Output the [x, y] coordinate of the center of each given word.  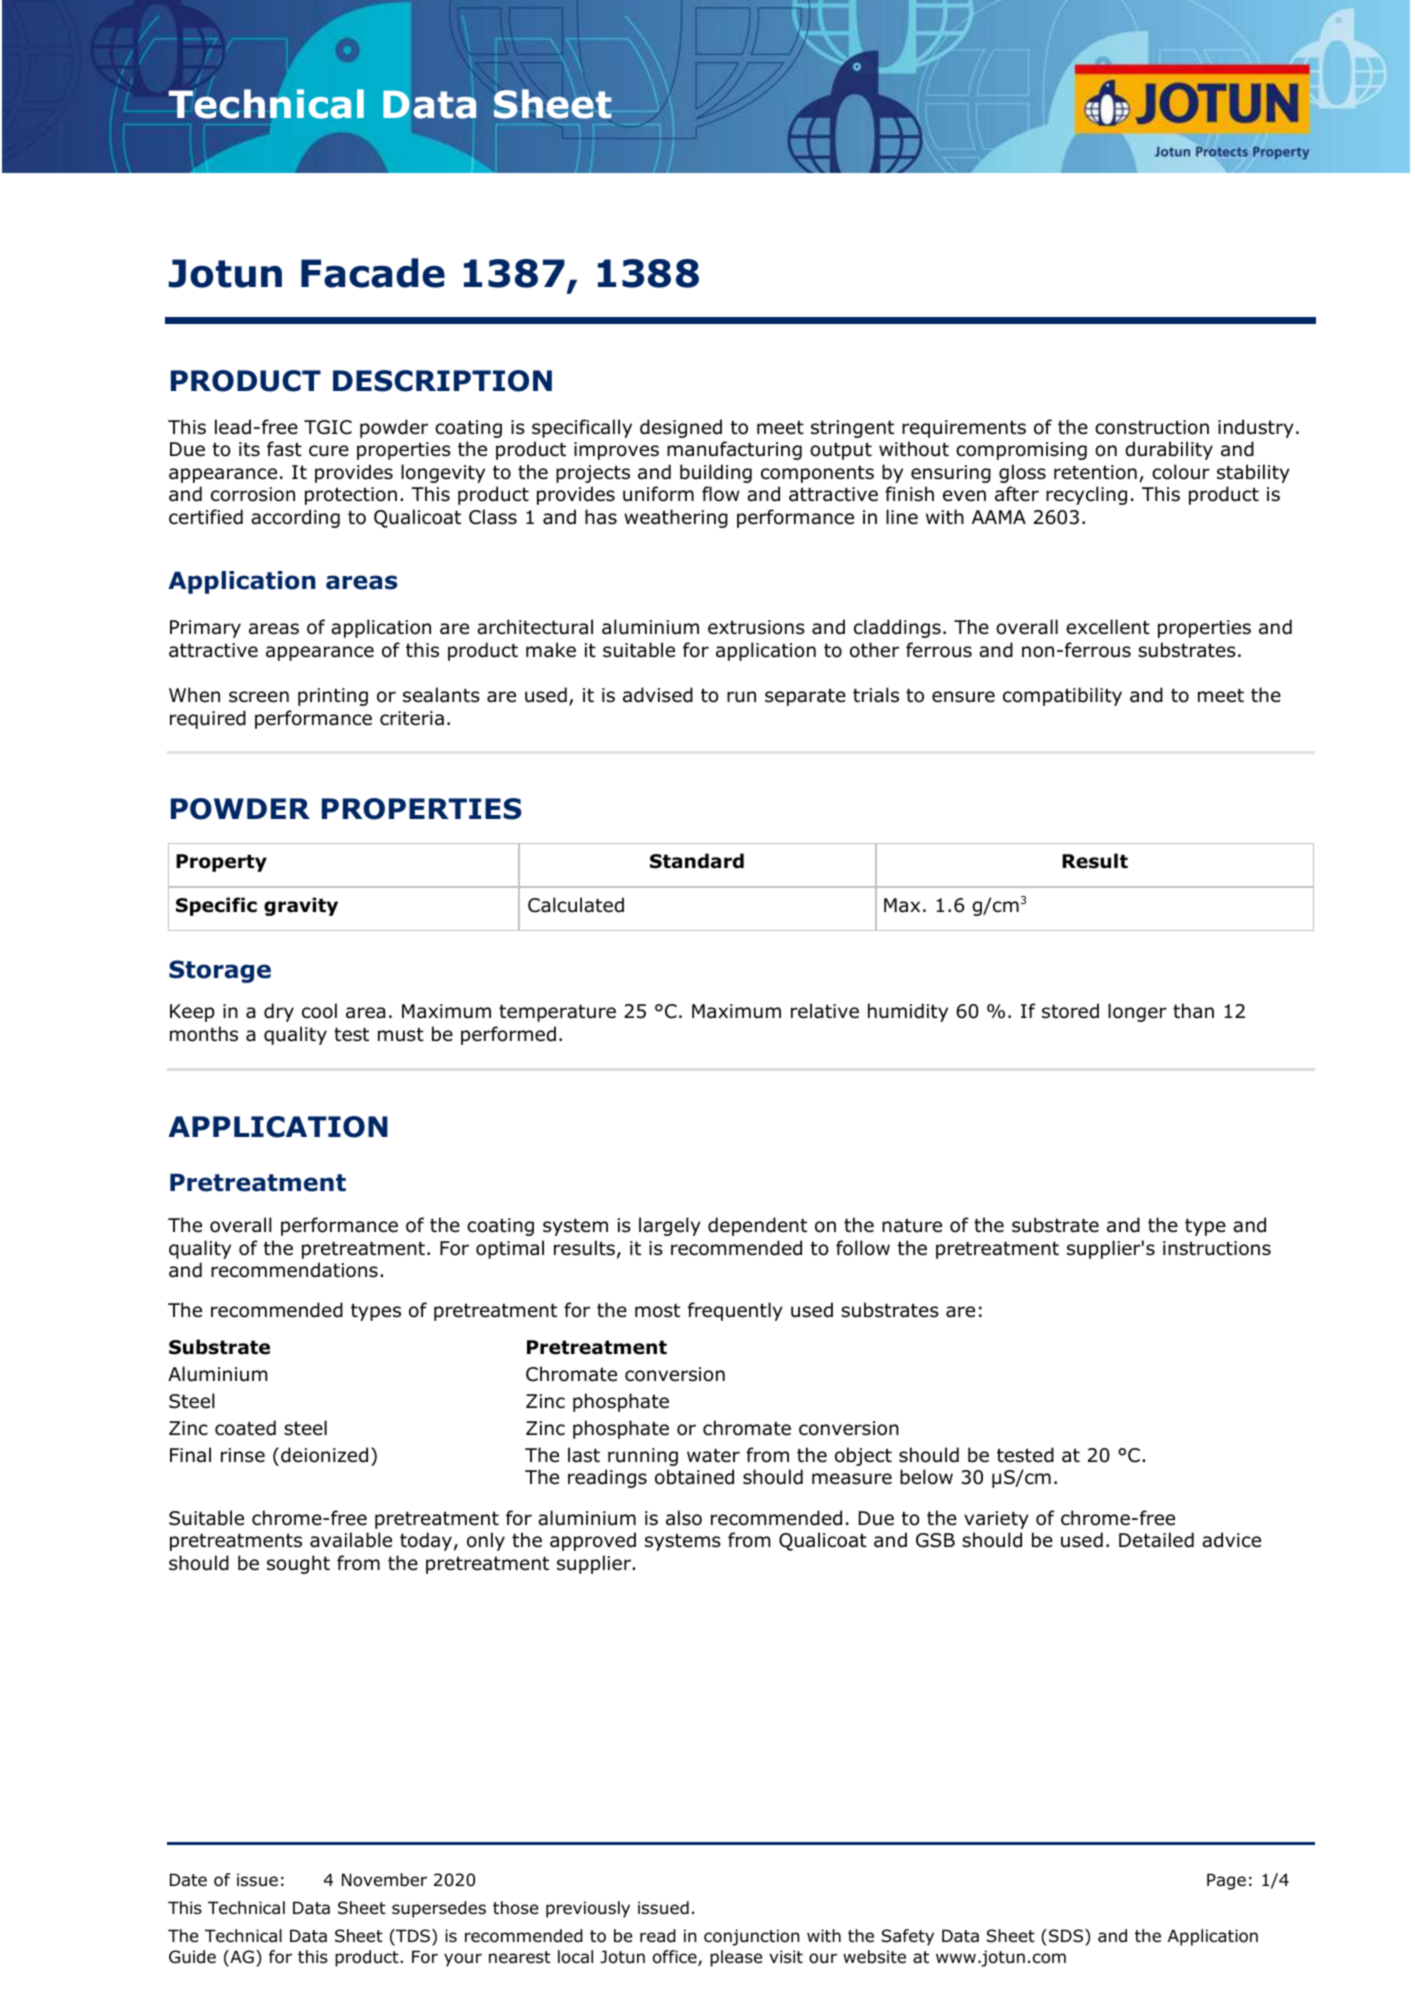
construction [1152, 427]
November [384, 1880]
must [401, 1034]
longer [1137, 1012]
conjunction [751, 1937]
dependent [757, 1226]
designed [681, 428]
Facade [373, 273]
